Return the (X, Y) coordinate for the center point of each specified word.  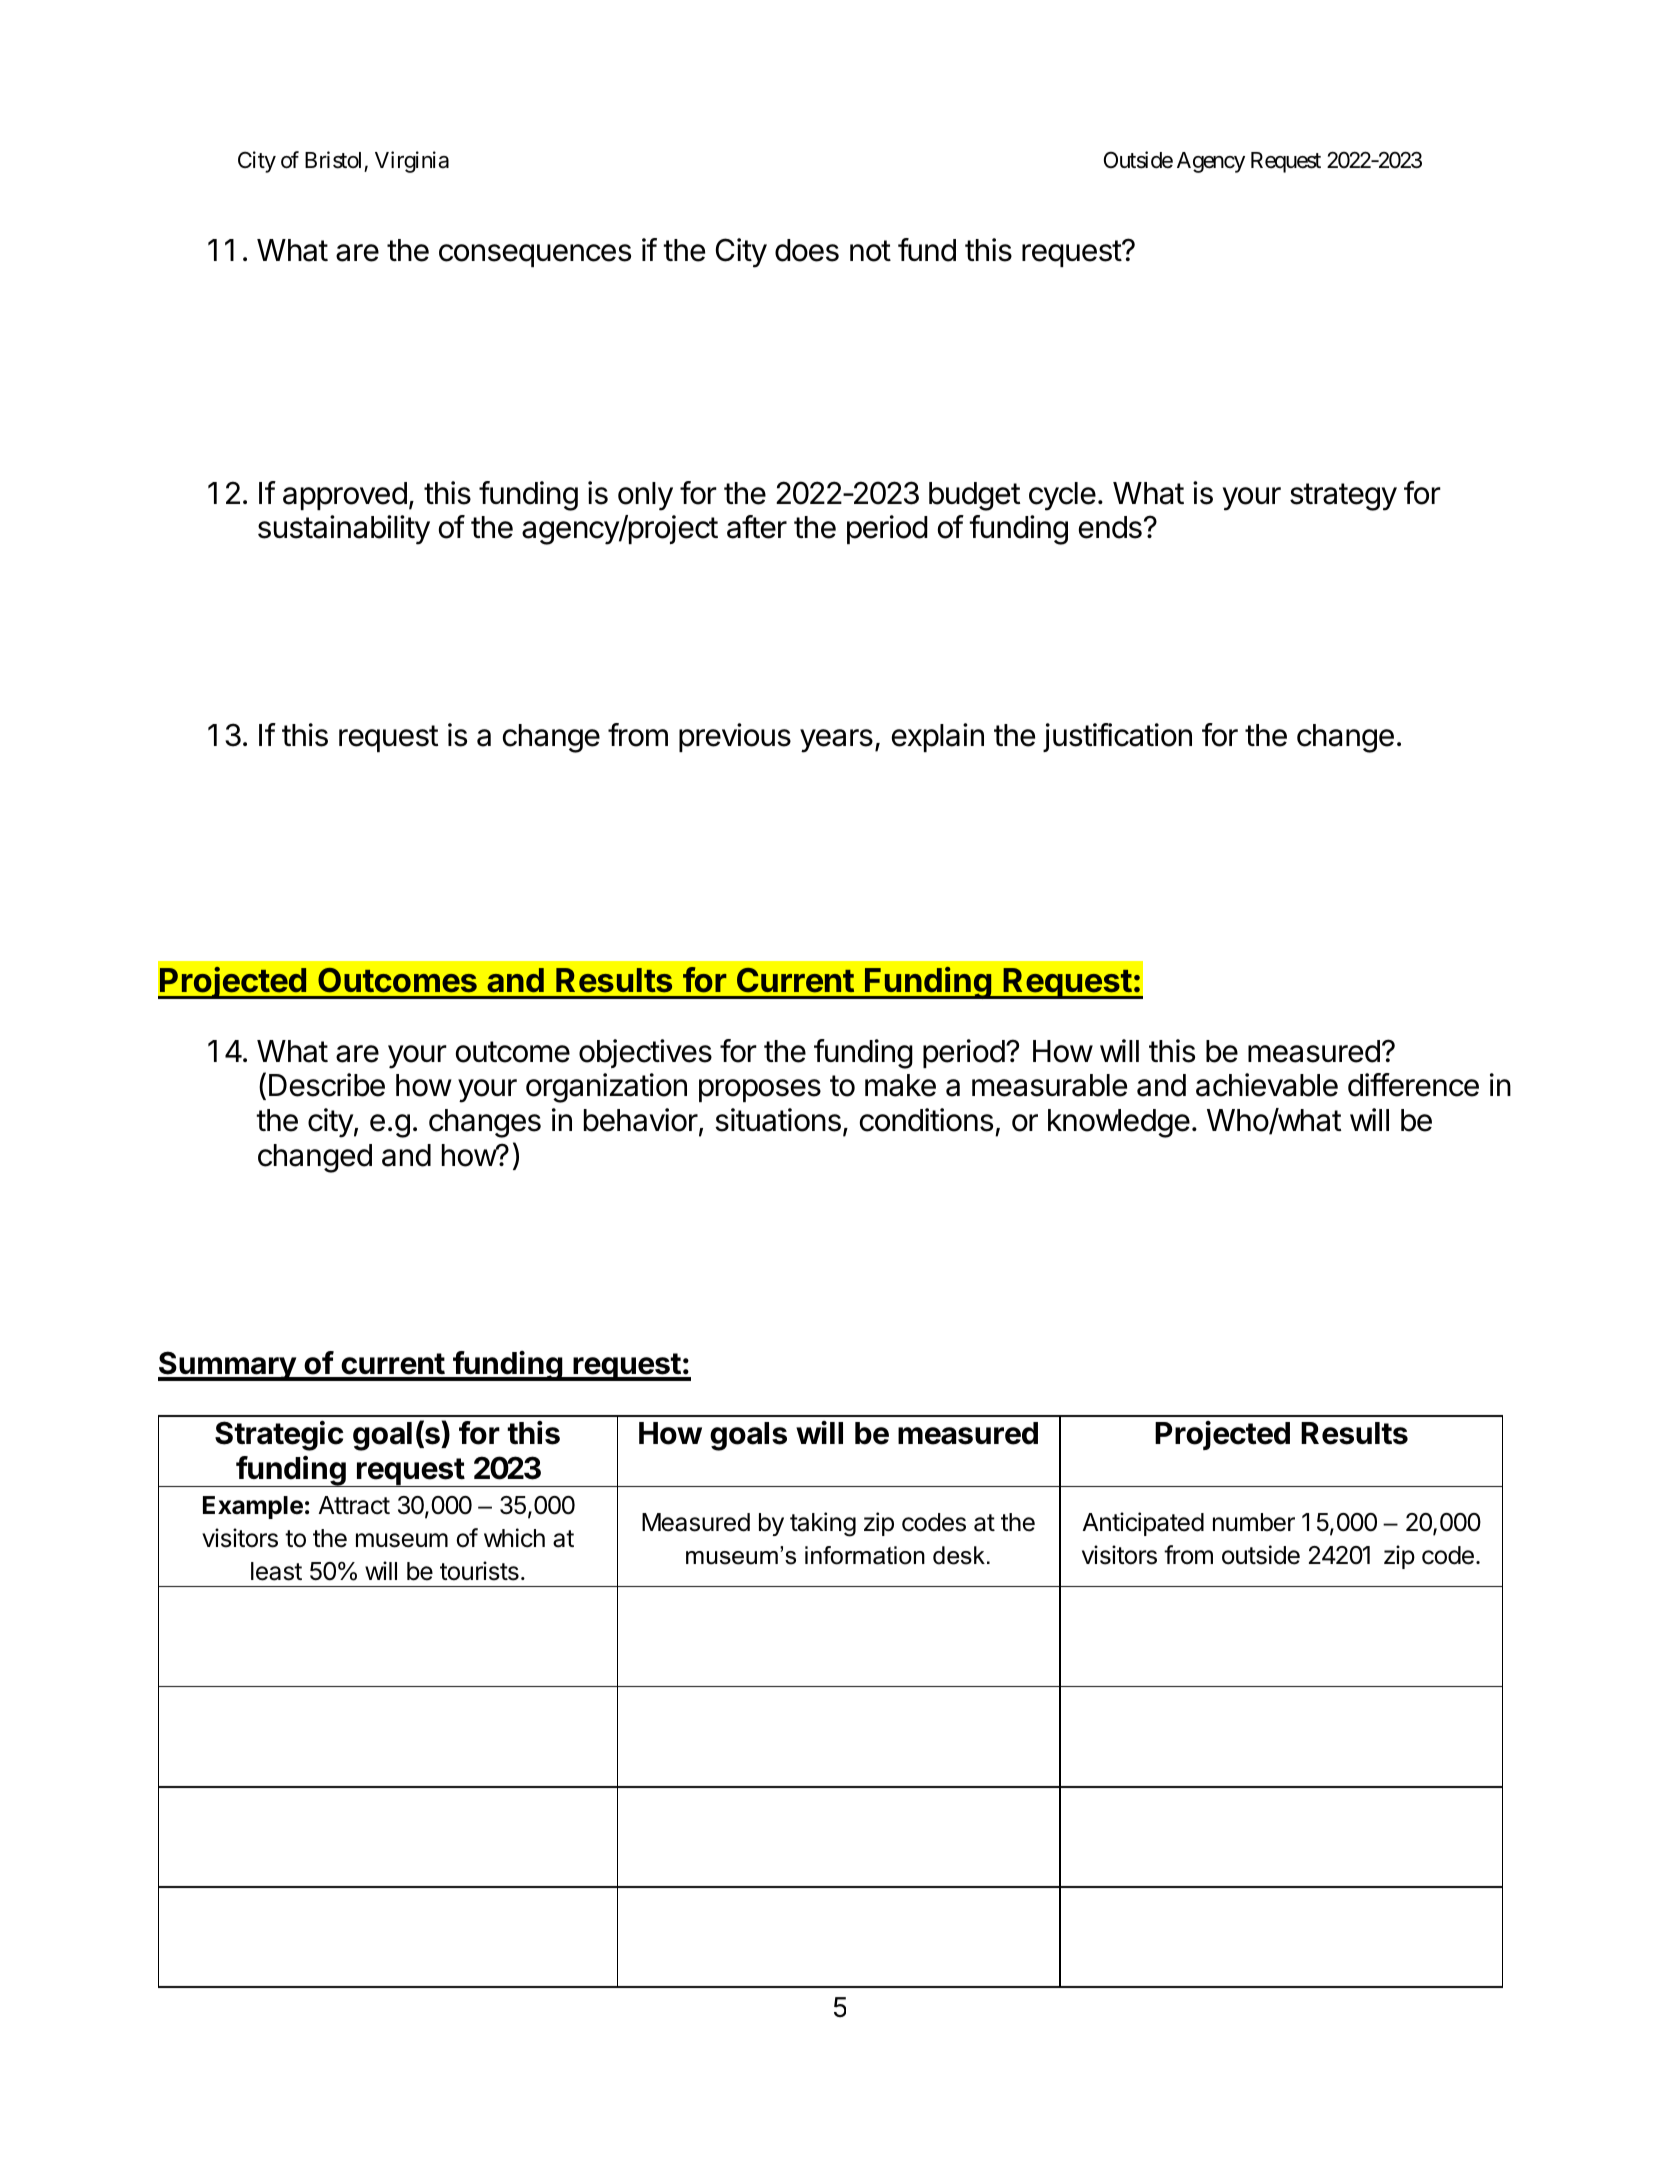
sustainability (344, 530)
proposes (760, 1090)
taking (823, 1524)
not (870, 251)
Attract (354, 1505)
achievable (1267, 1085)
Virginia (412, 162)
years (836, 741)
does (807, 250)
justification (1117, 737)
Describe (327, 1085)
